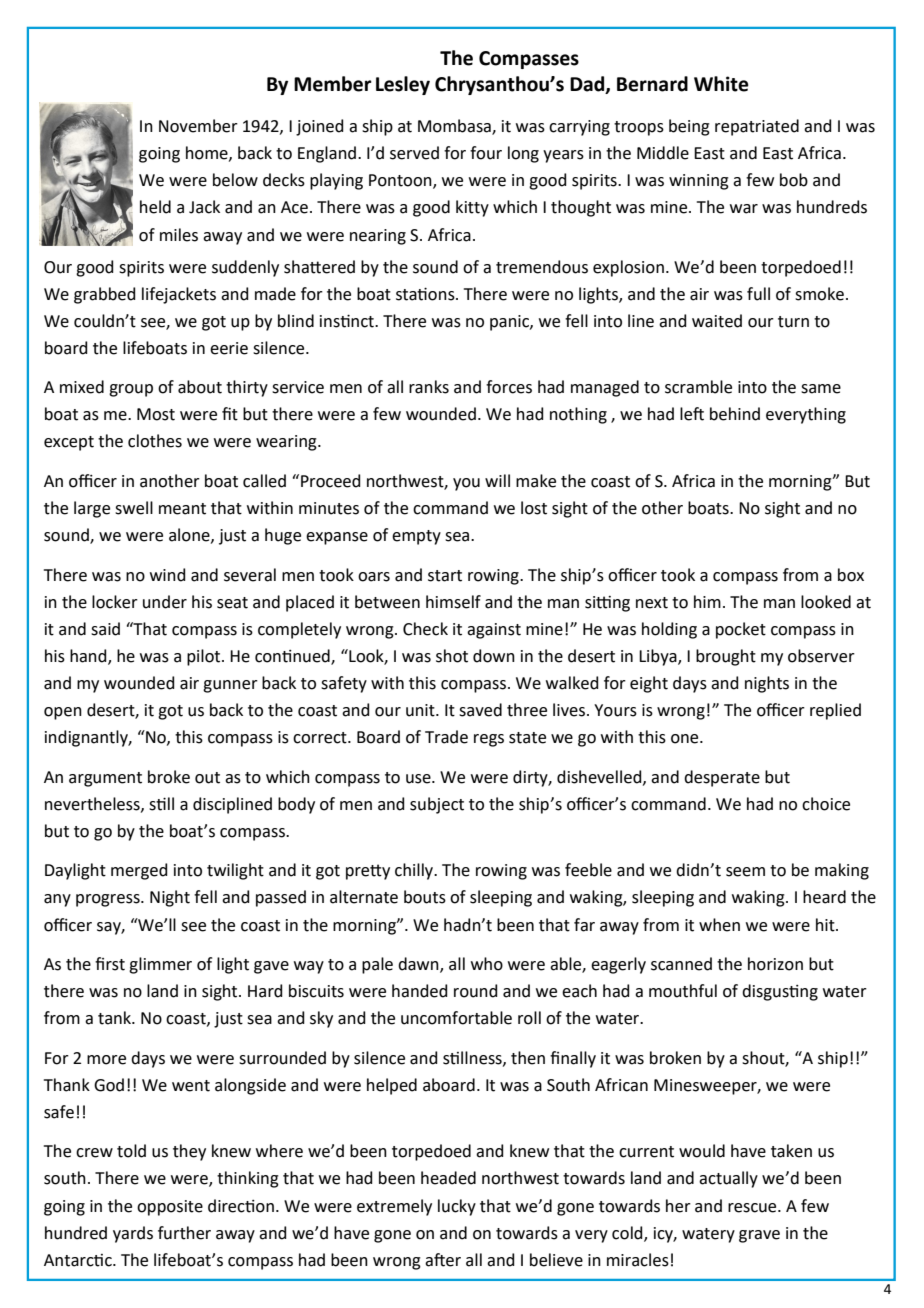  Describe the element at coordinates (735, 414) in the document. I see `behind` at that location.
